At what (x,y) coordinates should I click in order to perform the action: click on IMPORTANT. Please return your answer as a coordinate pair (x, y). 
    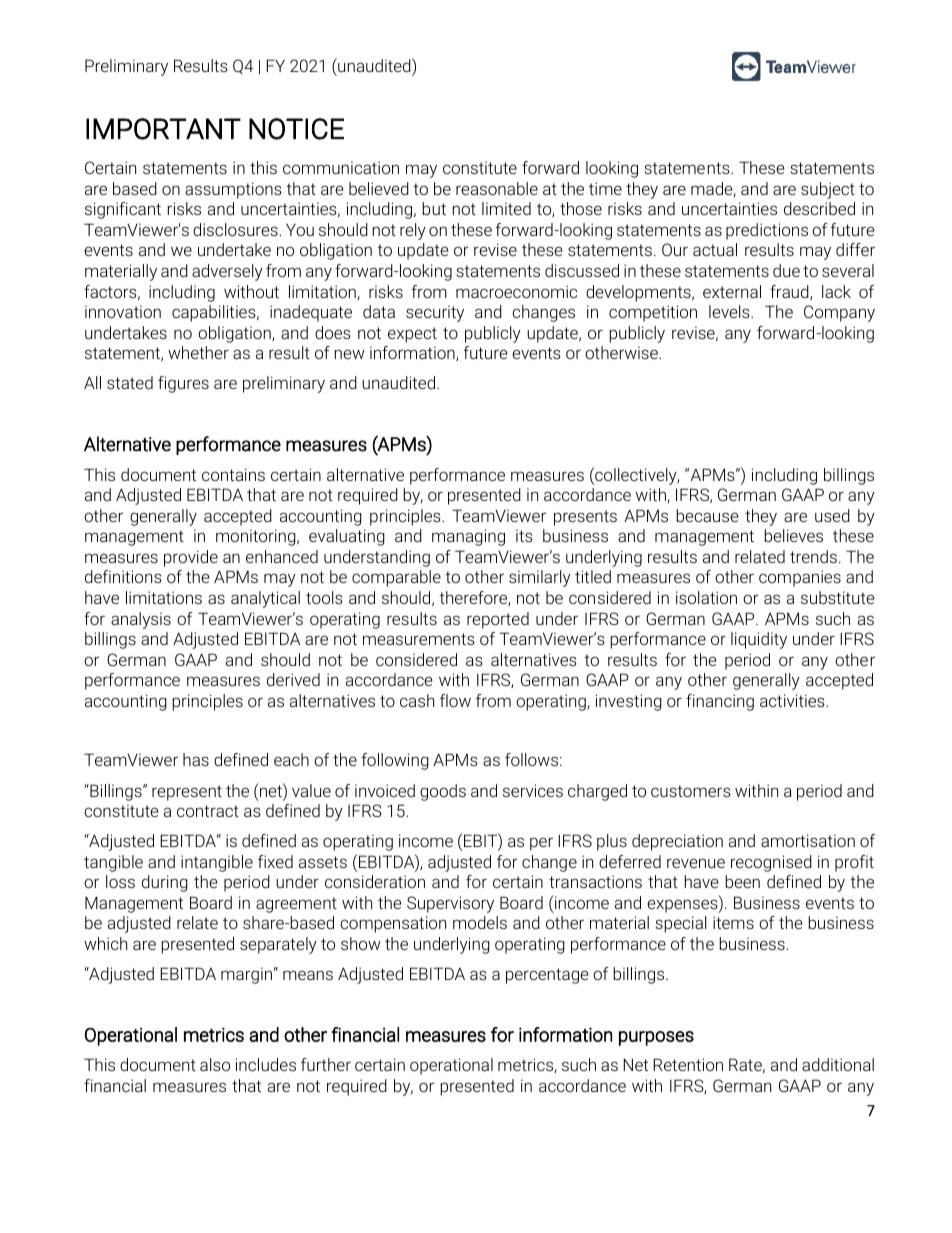
    Looking at the image, I should click on (163, 129).
